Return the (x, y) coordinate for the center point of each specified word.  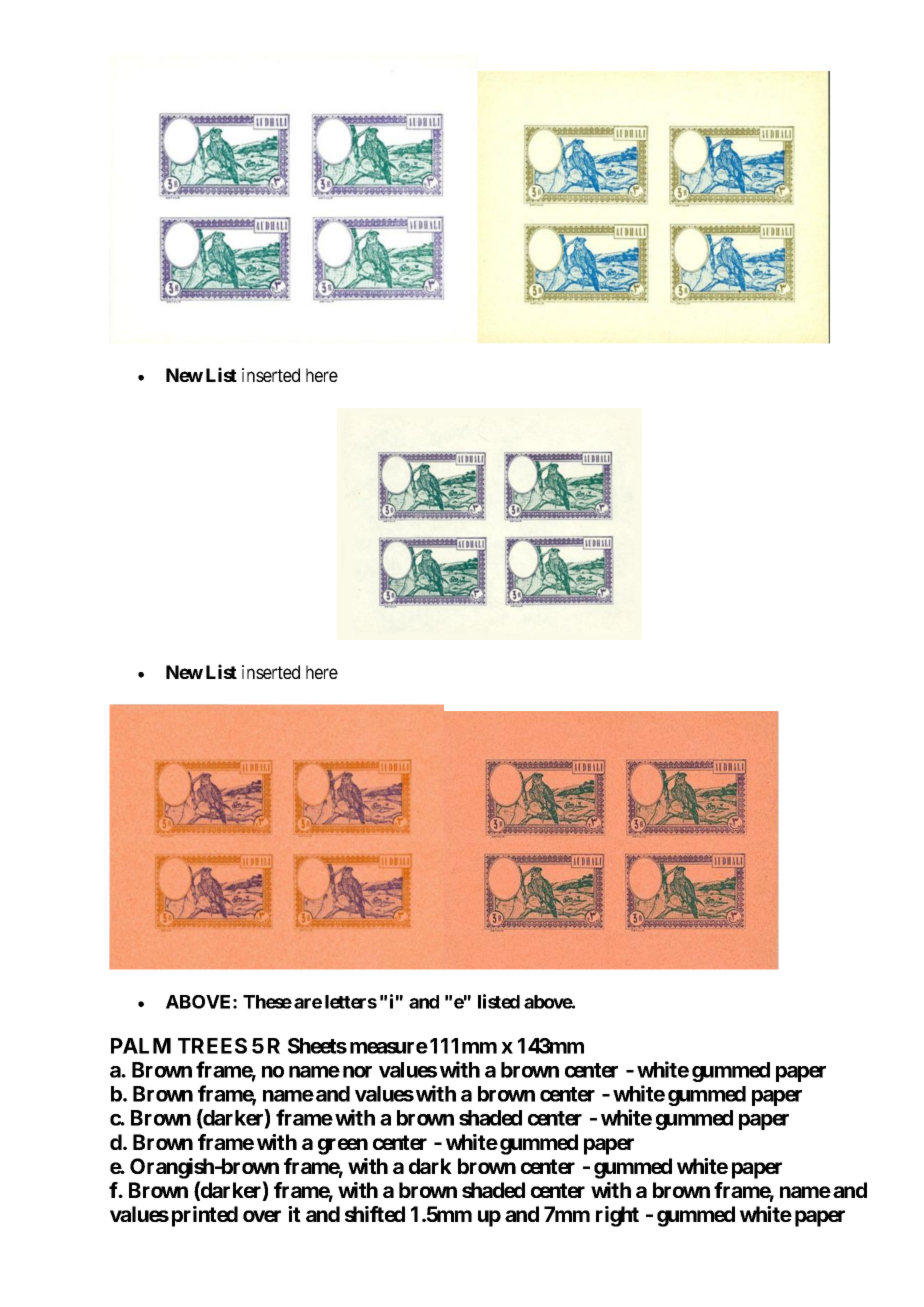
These (267, 1002)
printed (205, 1216)
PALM (141, 1046)
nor (357, 1072)
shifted (375, 1214)
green (343, 1146)
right (617, 1216)
